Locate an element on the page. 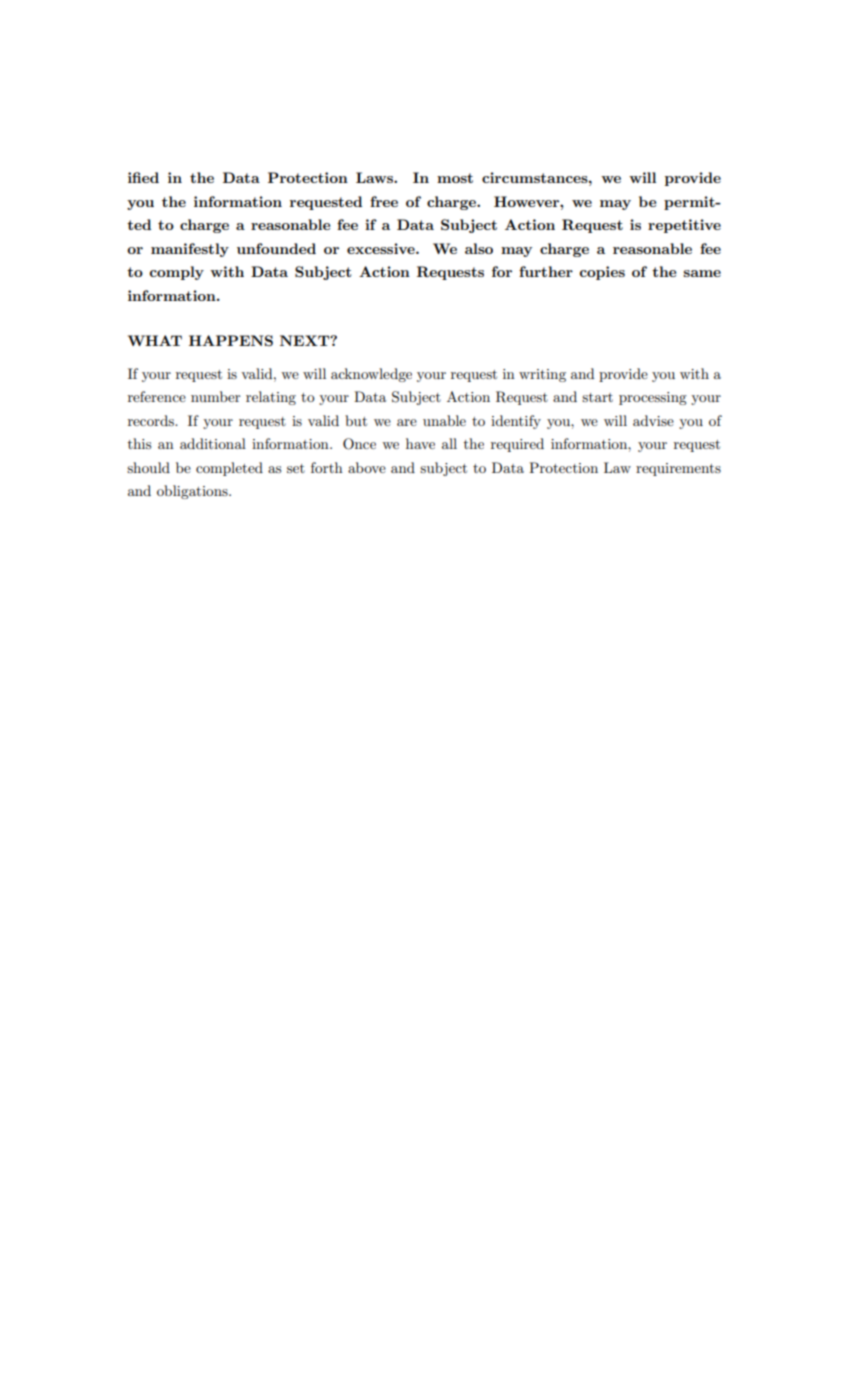 This document has height=1400, width=849. writing is located at coordinates (542, 375).
